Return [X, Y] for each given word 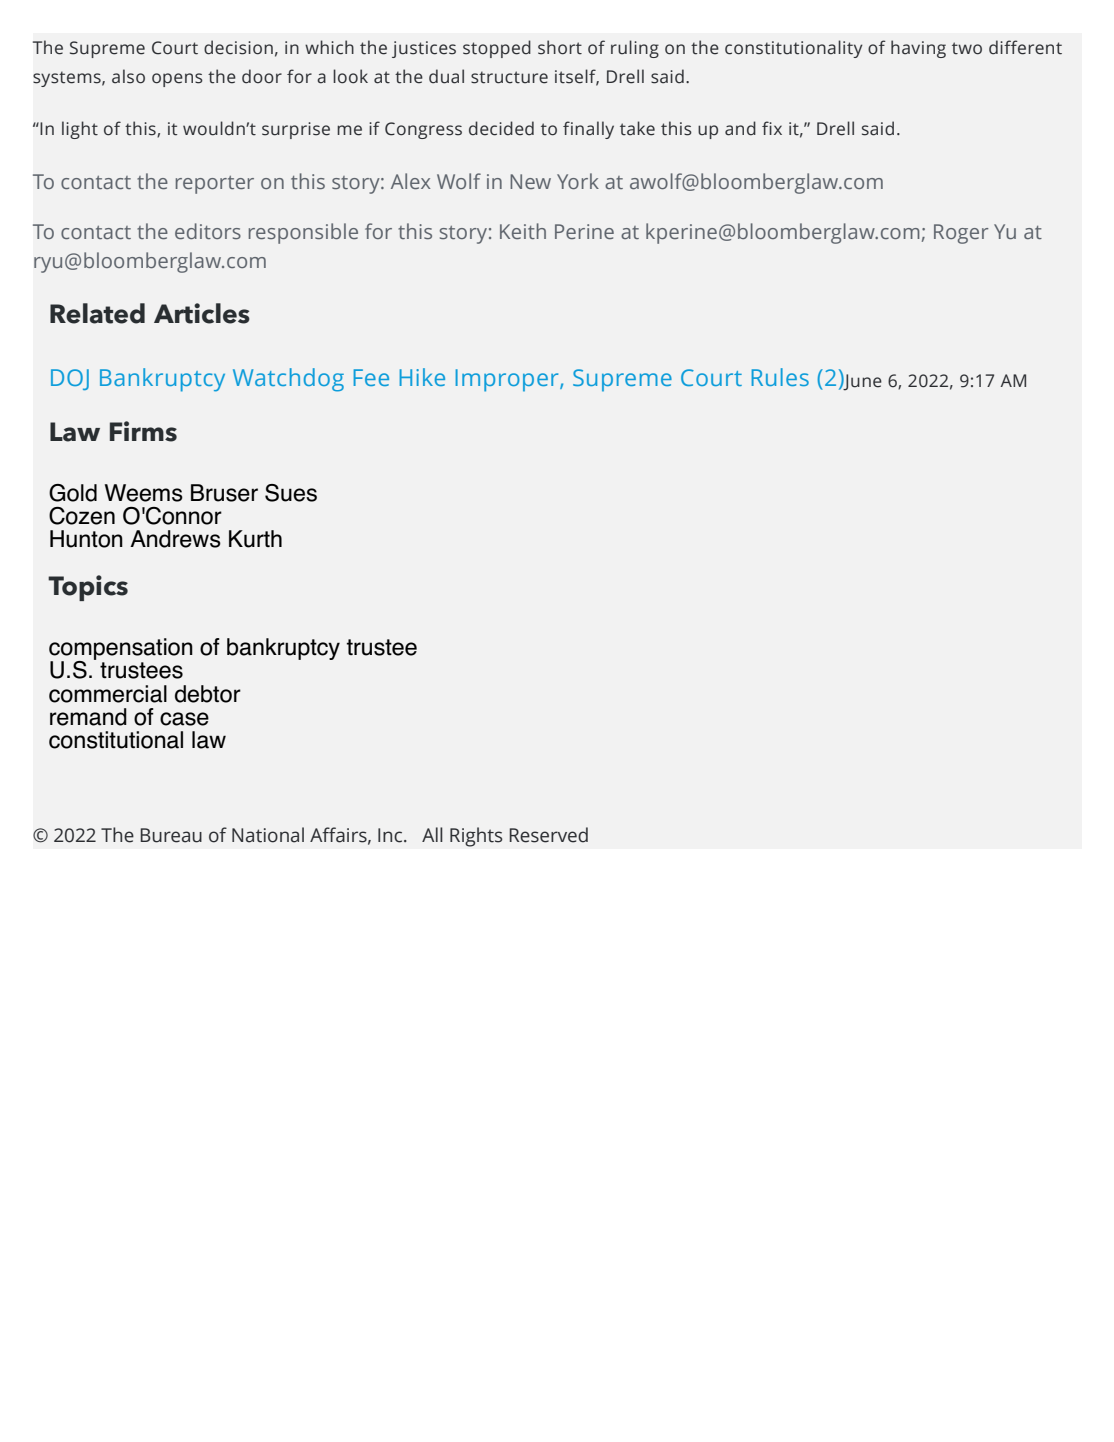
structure [509, 77]
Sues [291, 493]
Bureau [171, 835]
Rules [780, 377]
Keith [523, 231]
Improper [508, 380]
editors [208, 231]
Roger [961, 234]
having [918, 49]
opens [177, 80]
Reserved [548, 835]
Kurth [255, 539]
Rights [476, 837]
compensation [121, 650]
